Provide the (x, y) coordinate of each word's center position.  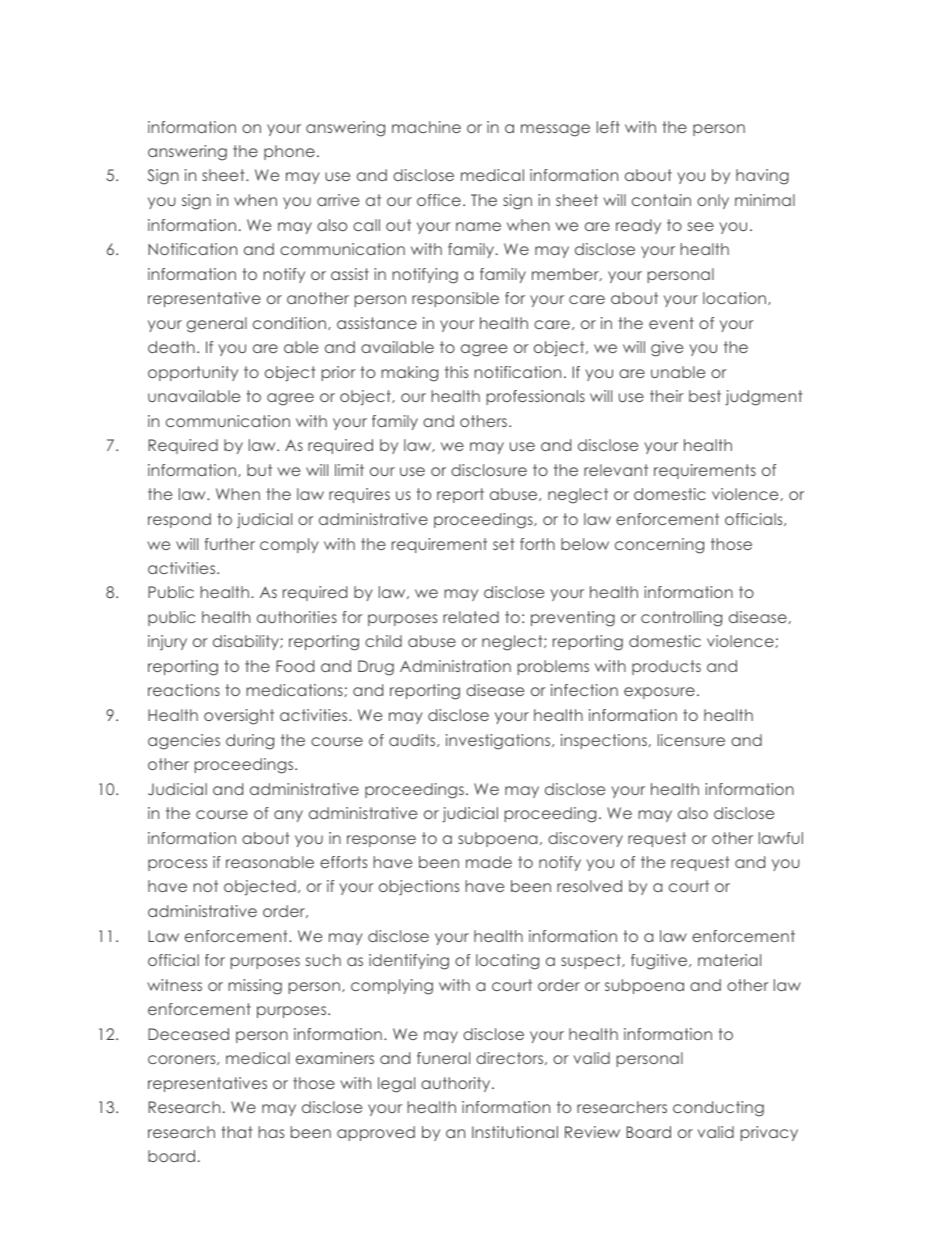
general (217, 325)
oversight (239, 717)
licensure (691, 740)
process (177, 865)
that (237, 1132)
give (667, 349)
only (713, 201)
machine (426, 127)
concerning (659, 546)
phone (289, 152)
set (504, 544)
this (456, 372)
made (489, 862)
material (729, 960)
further (230, 544)
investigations (499, 742)
